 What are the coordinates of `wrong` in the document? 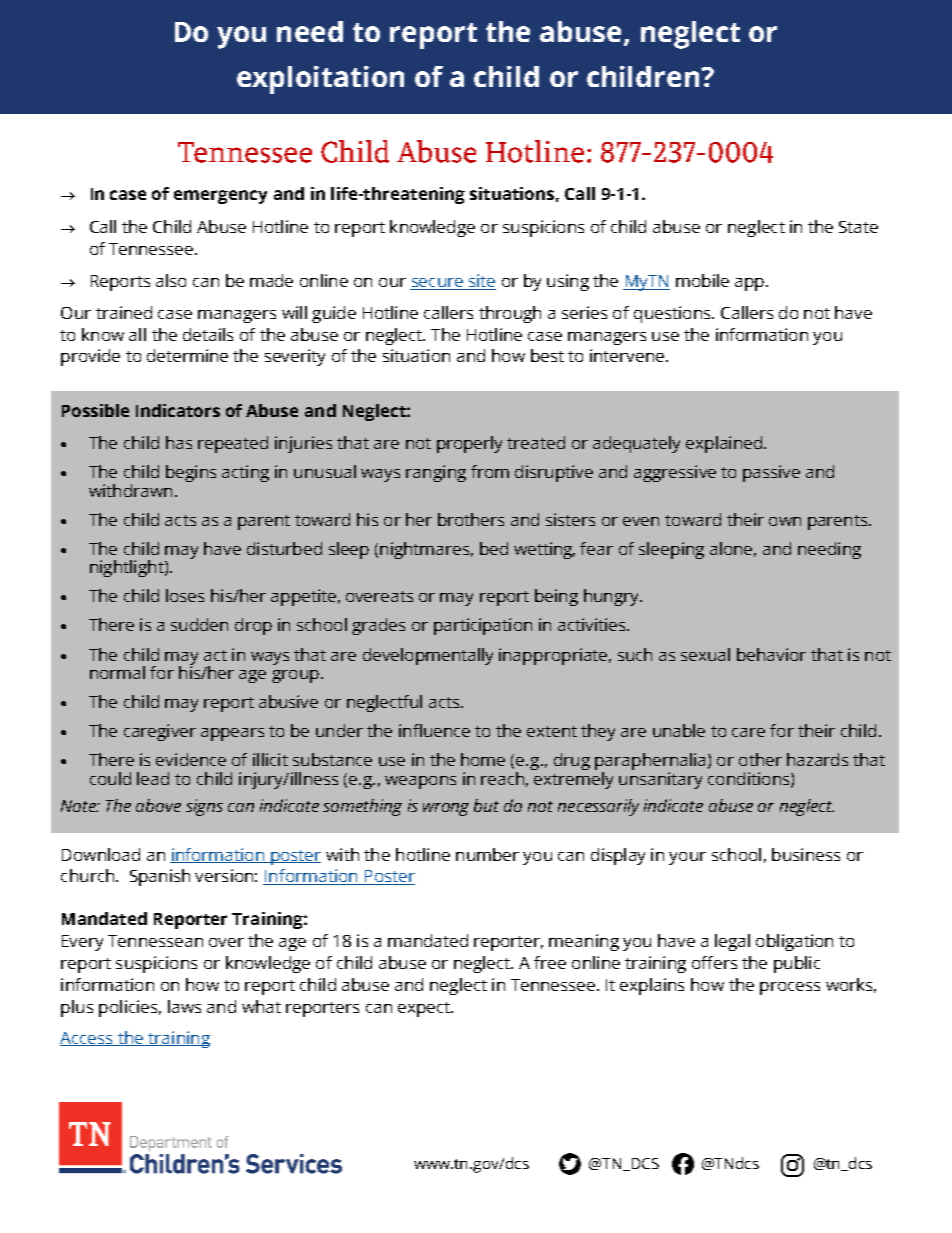 It's located at (446, 809).
